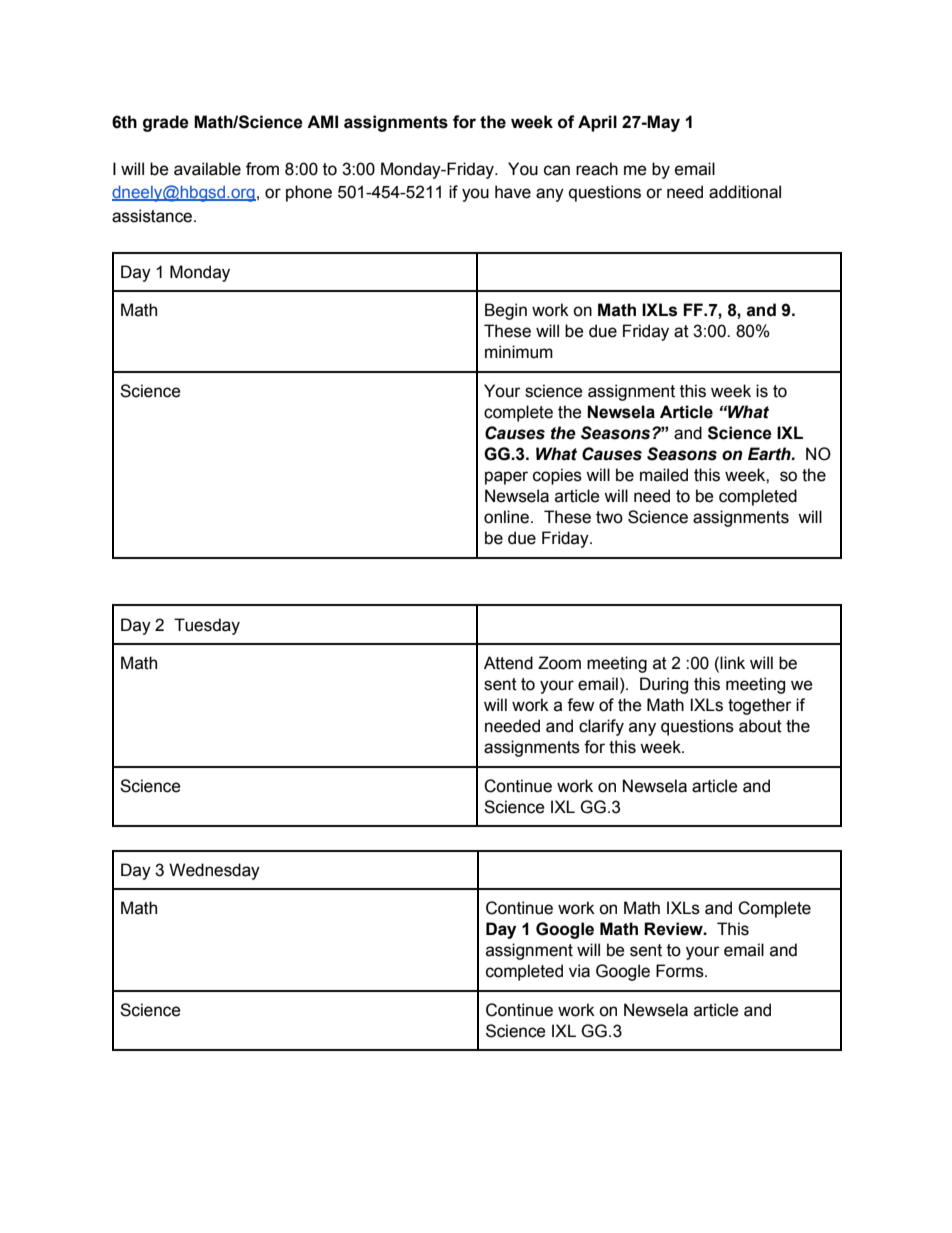 This page has height=1233, width=952. I want to click on Tuesday, so click(207, 626).
